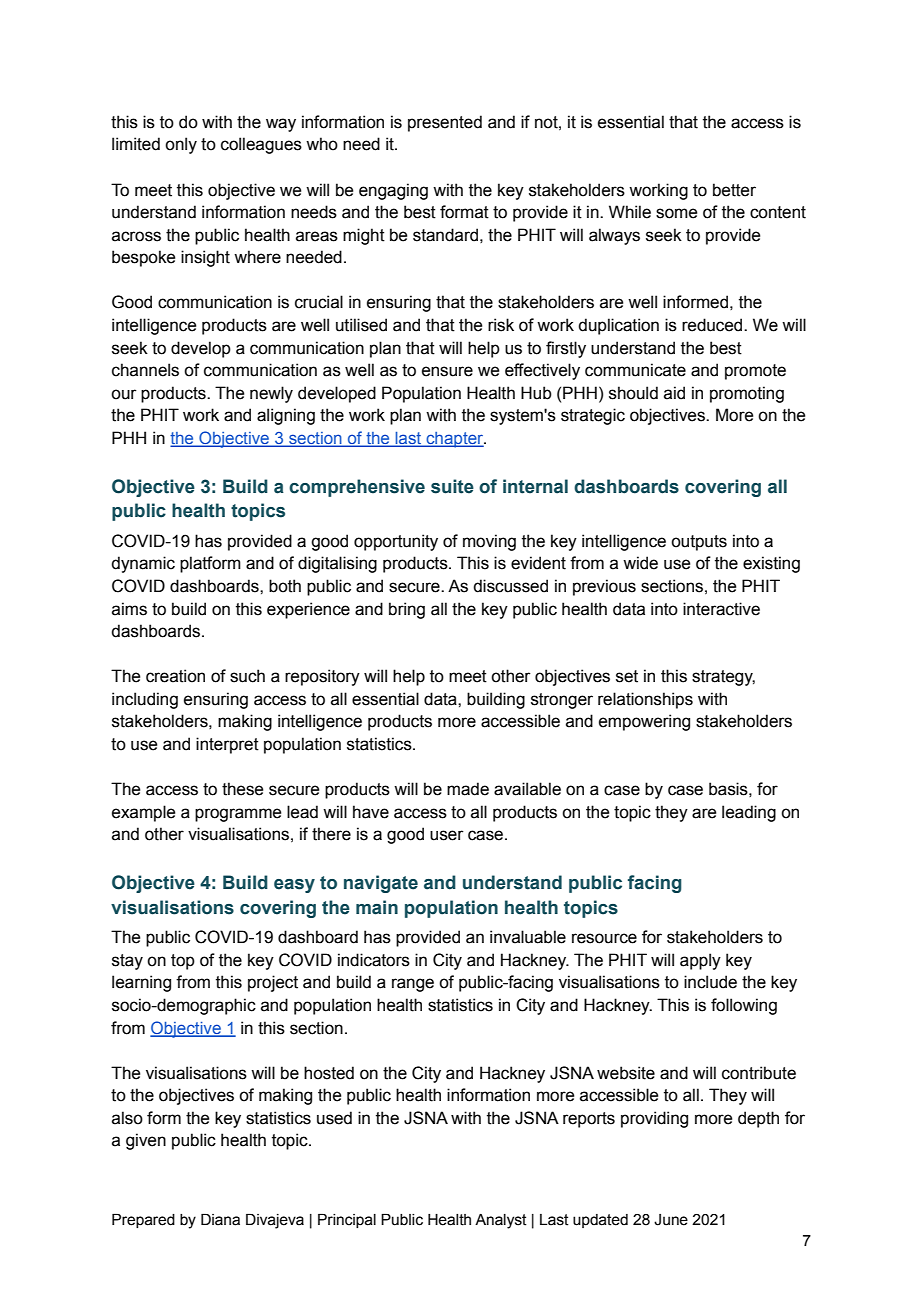  What do you see at coordinates (700, 961) in the image?
I see `apply` at bounding box center [700, 961].
